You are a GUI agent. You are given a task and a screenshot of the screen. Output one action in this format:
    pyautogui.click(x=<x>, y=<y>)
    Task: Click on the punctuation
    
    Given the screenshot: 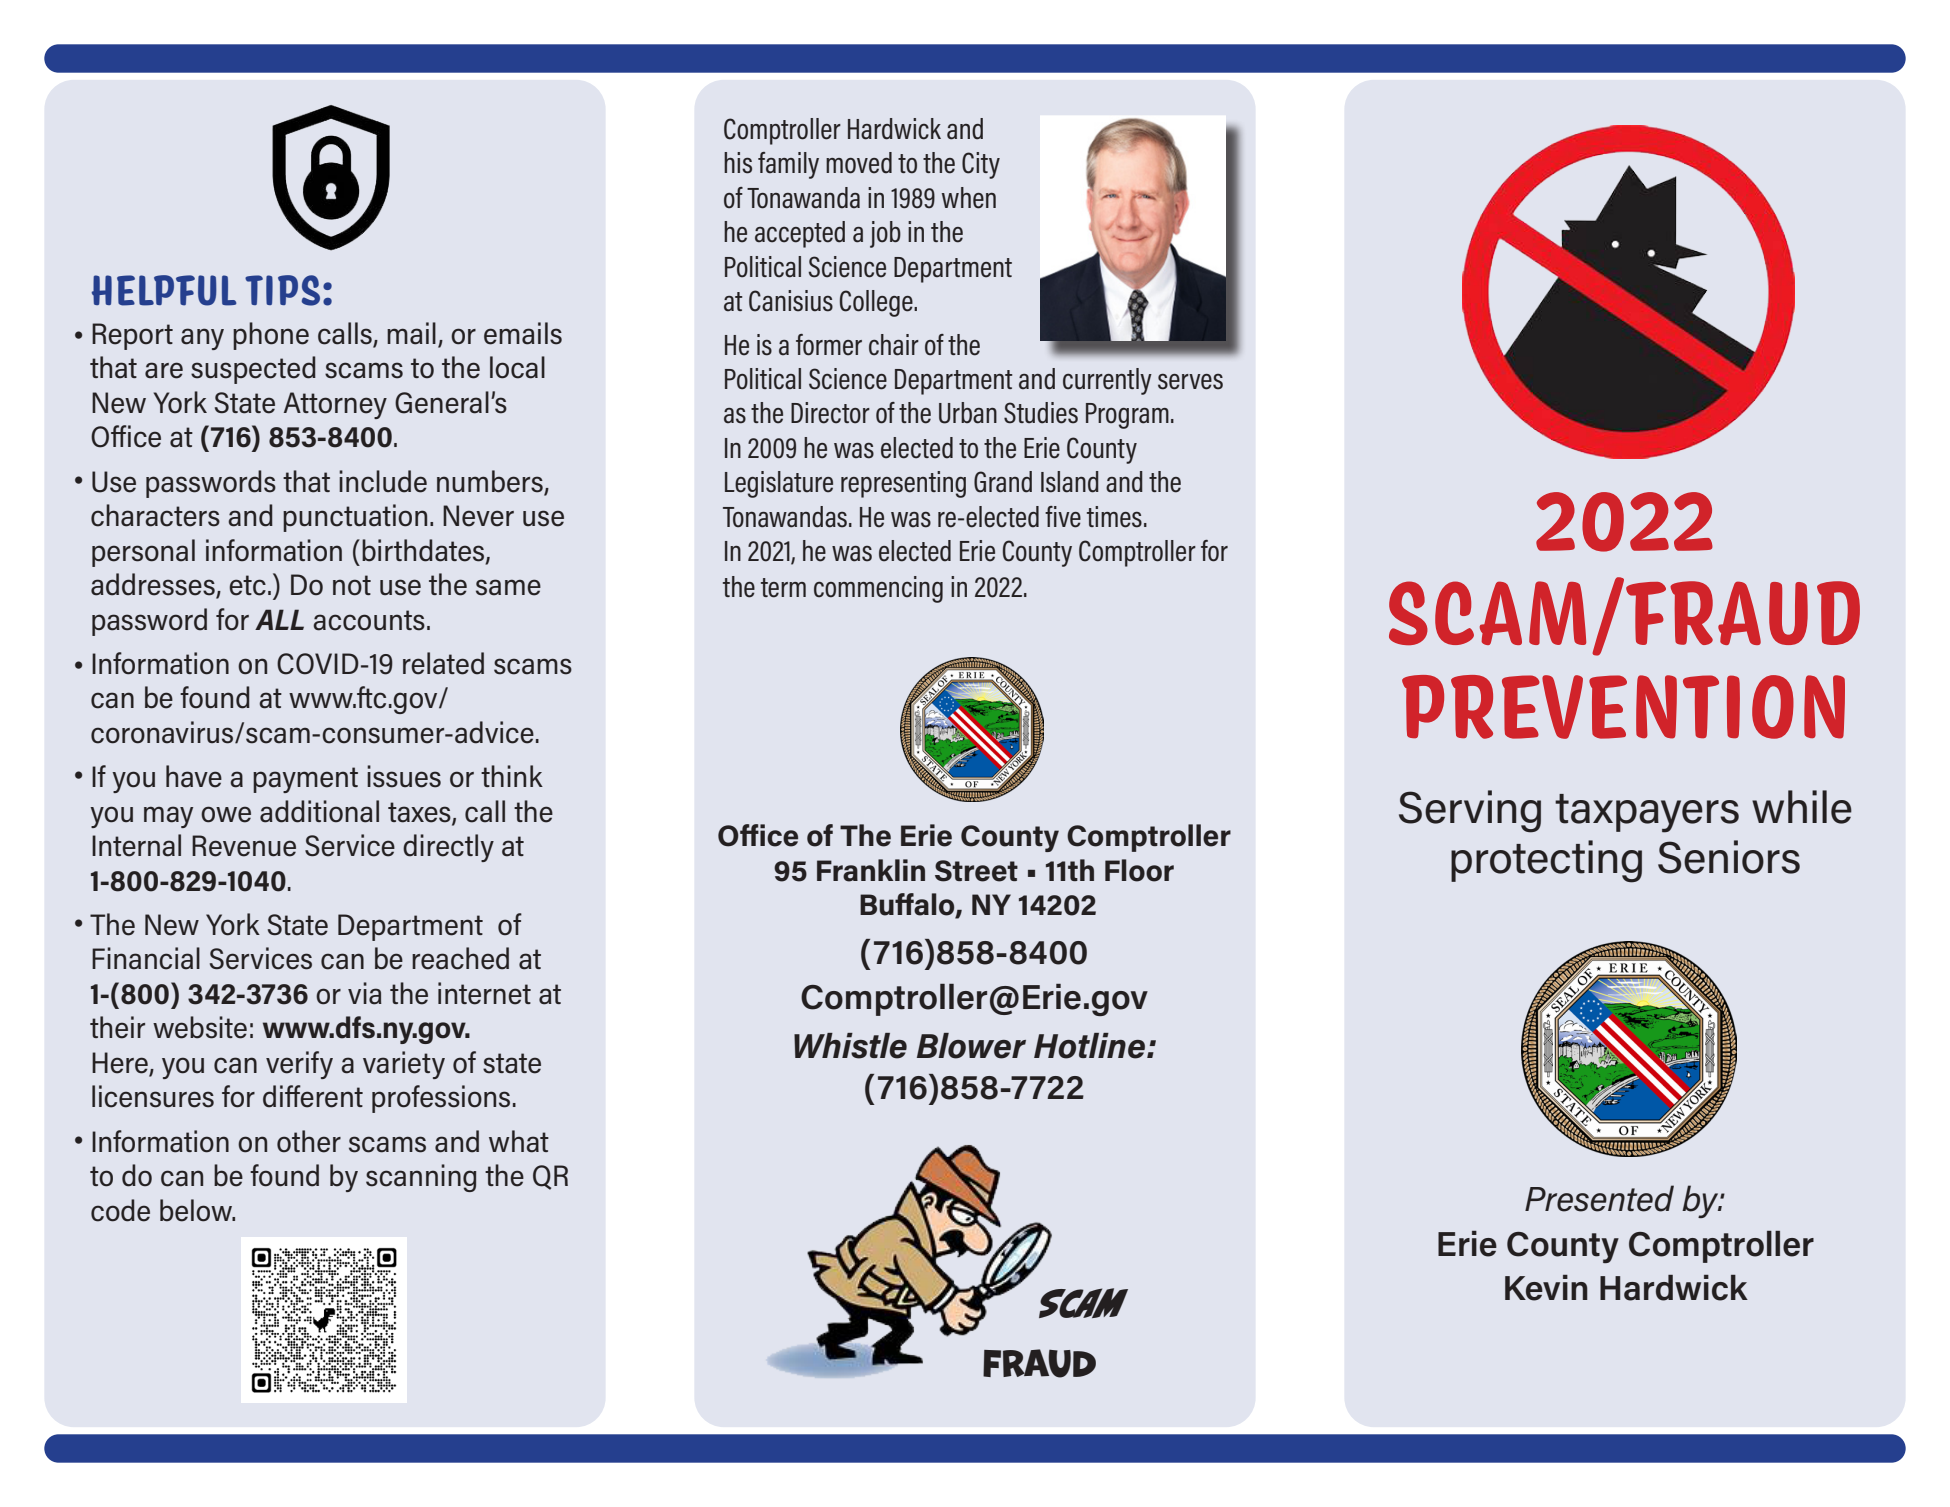 What is the action you would take?
    pyautogui.click(x=355, y=518)
